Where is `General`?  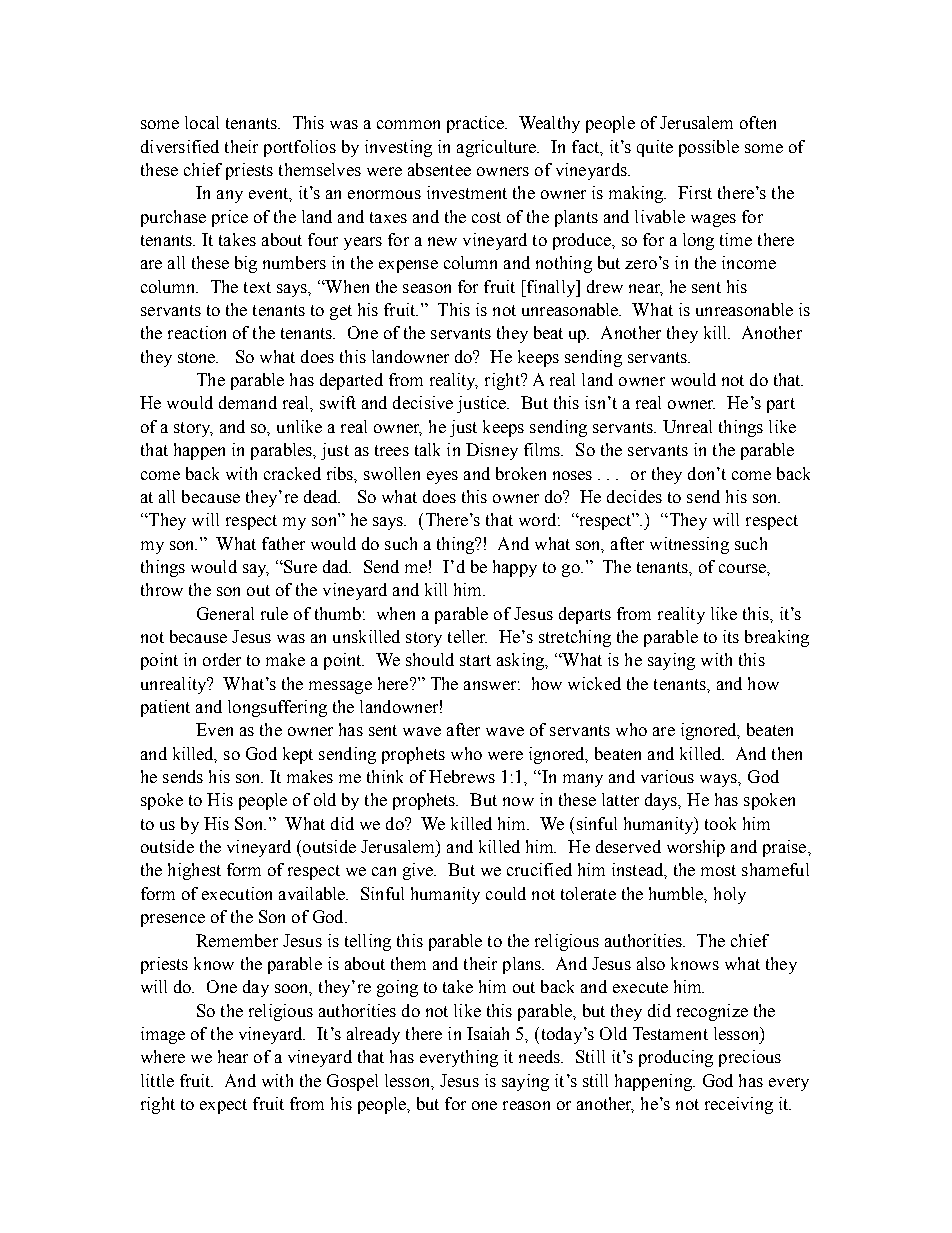
General is located at coordinates (225, 613).
